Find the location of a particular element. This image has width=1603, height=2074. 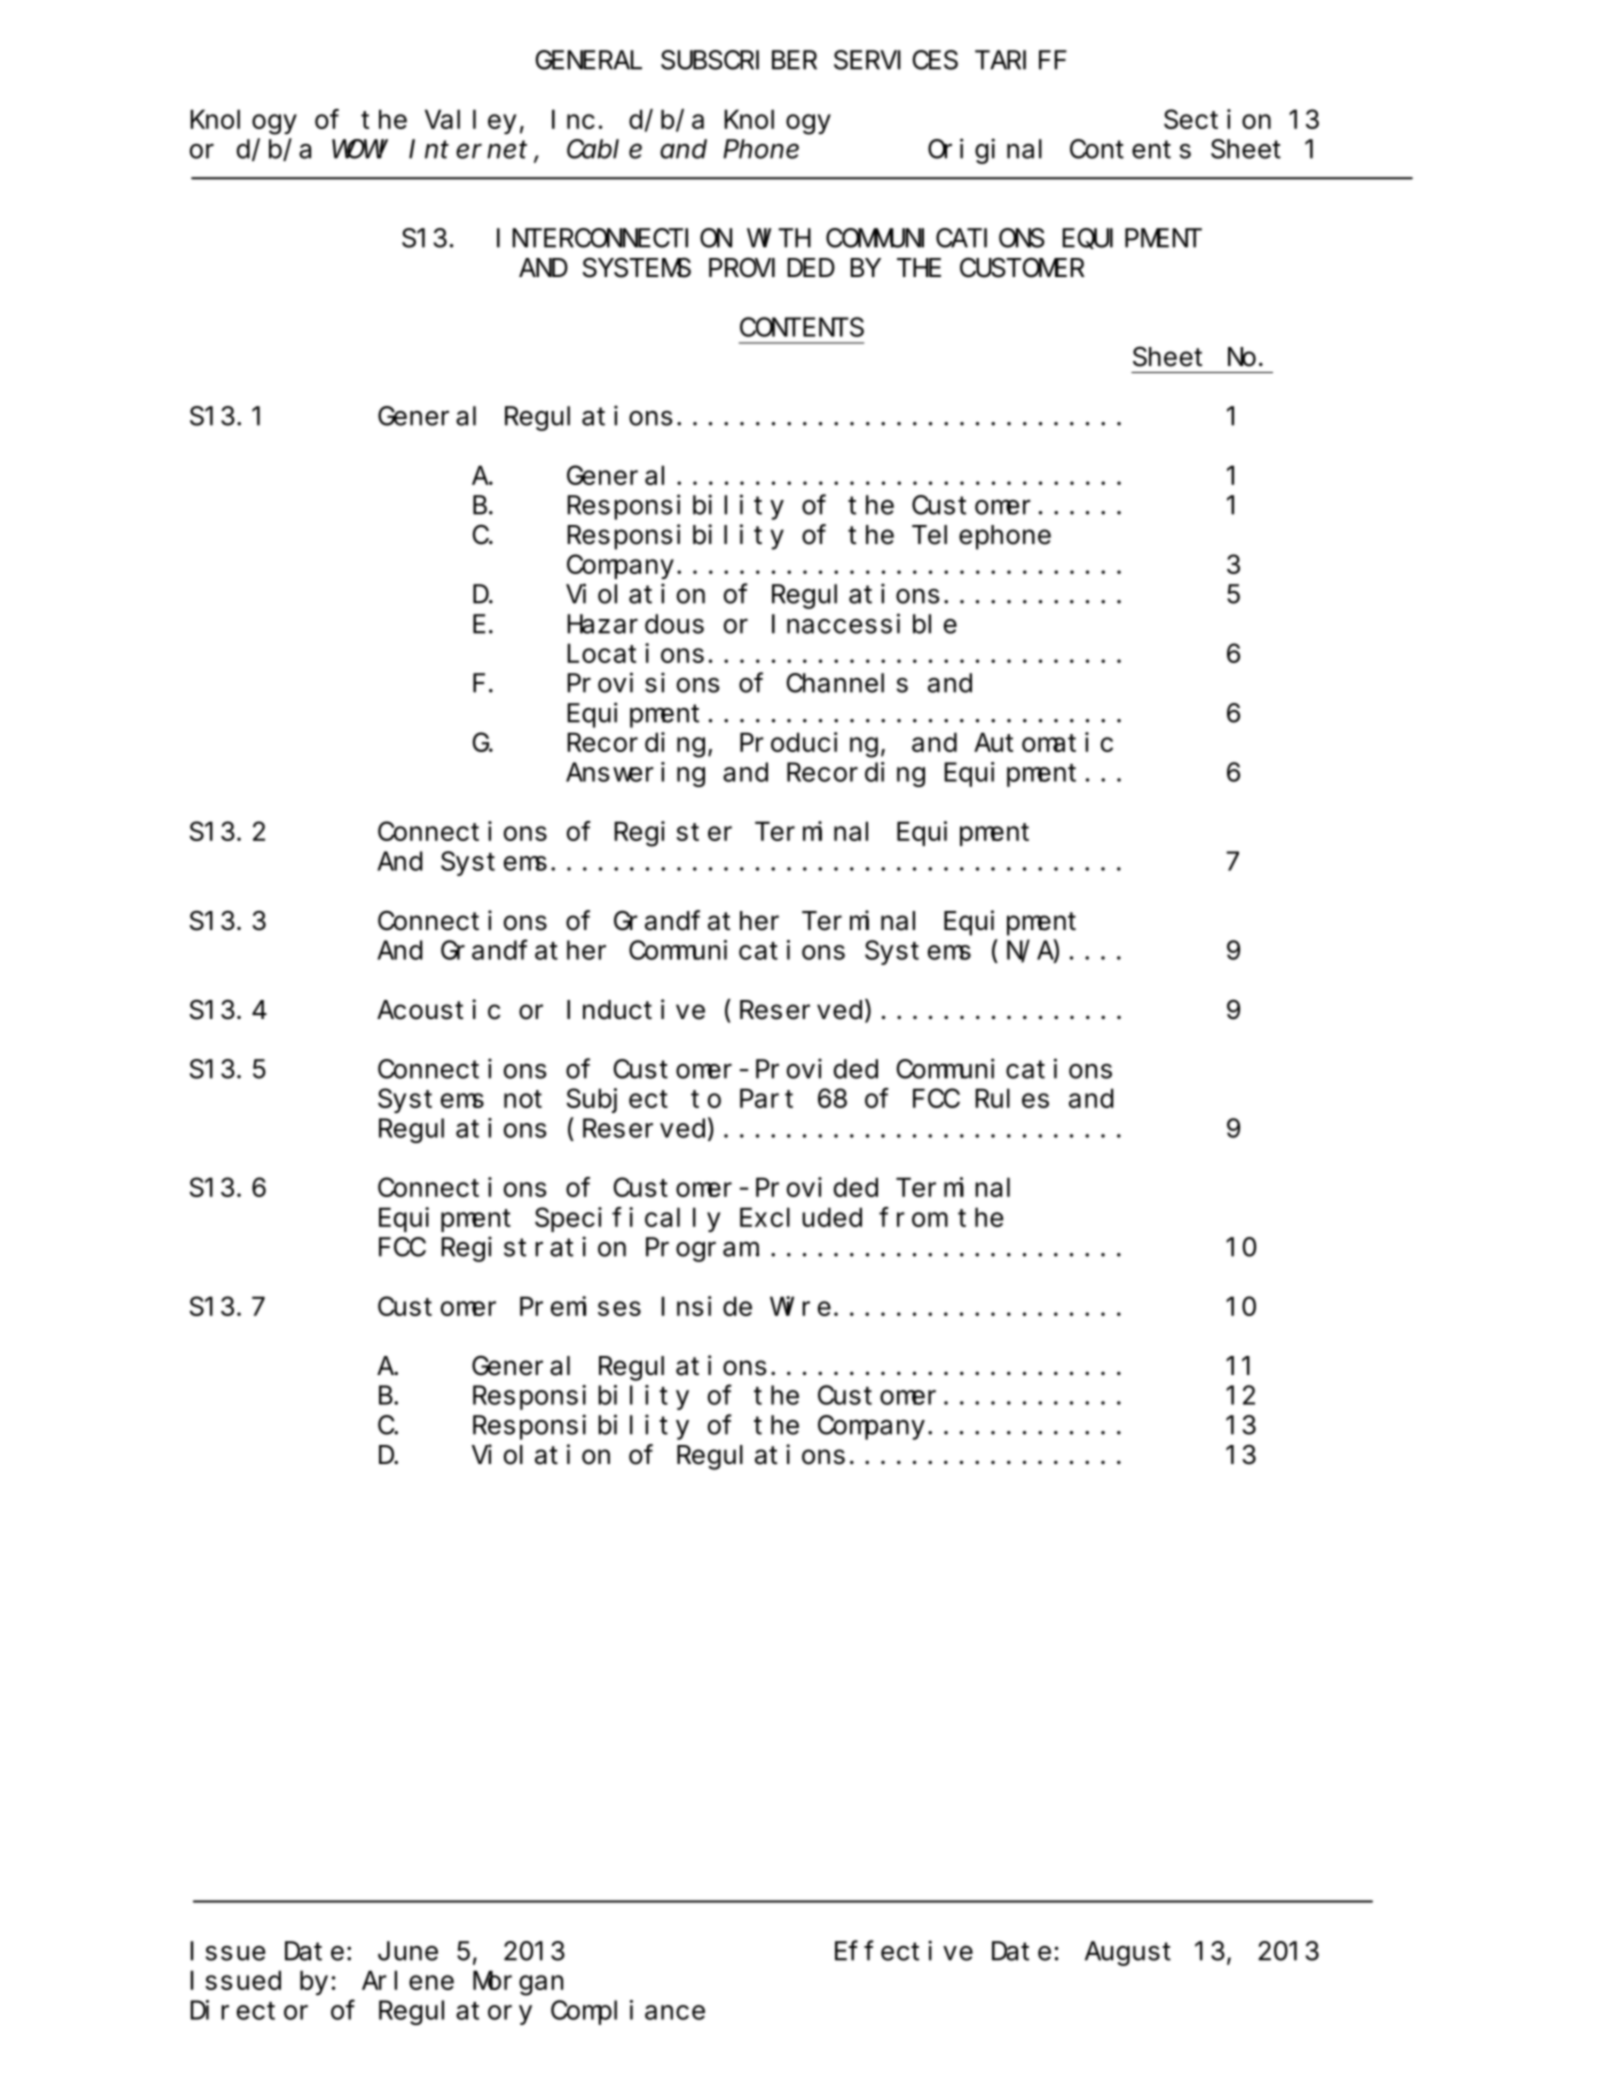

Rules is located at coordinates (1012, 1098).
